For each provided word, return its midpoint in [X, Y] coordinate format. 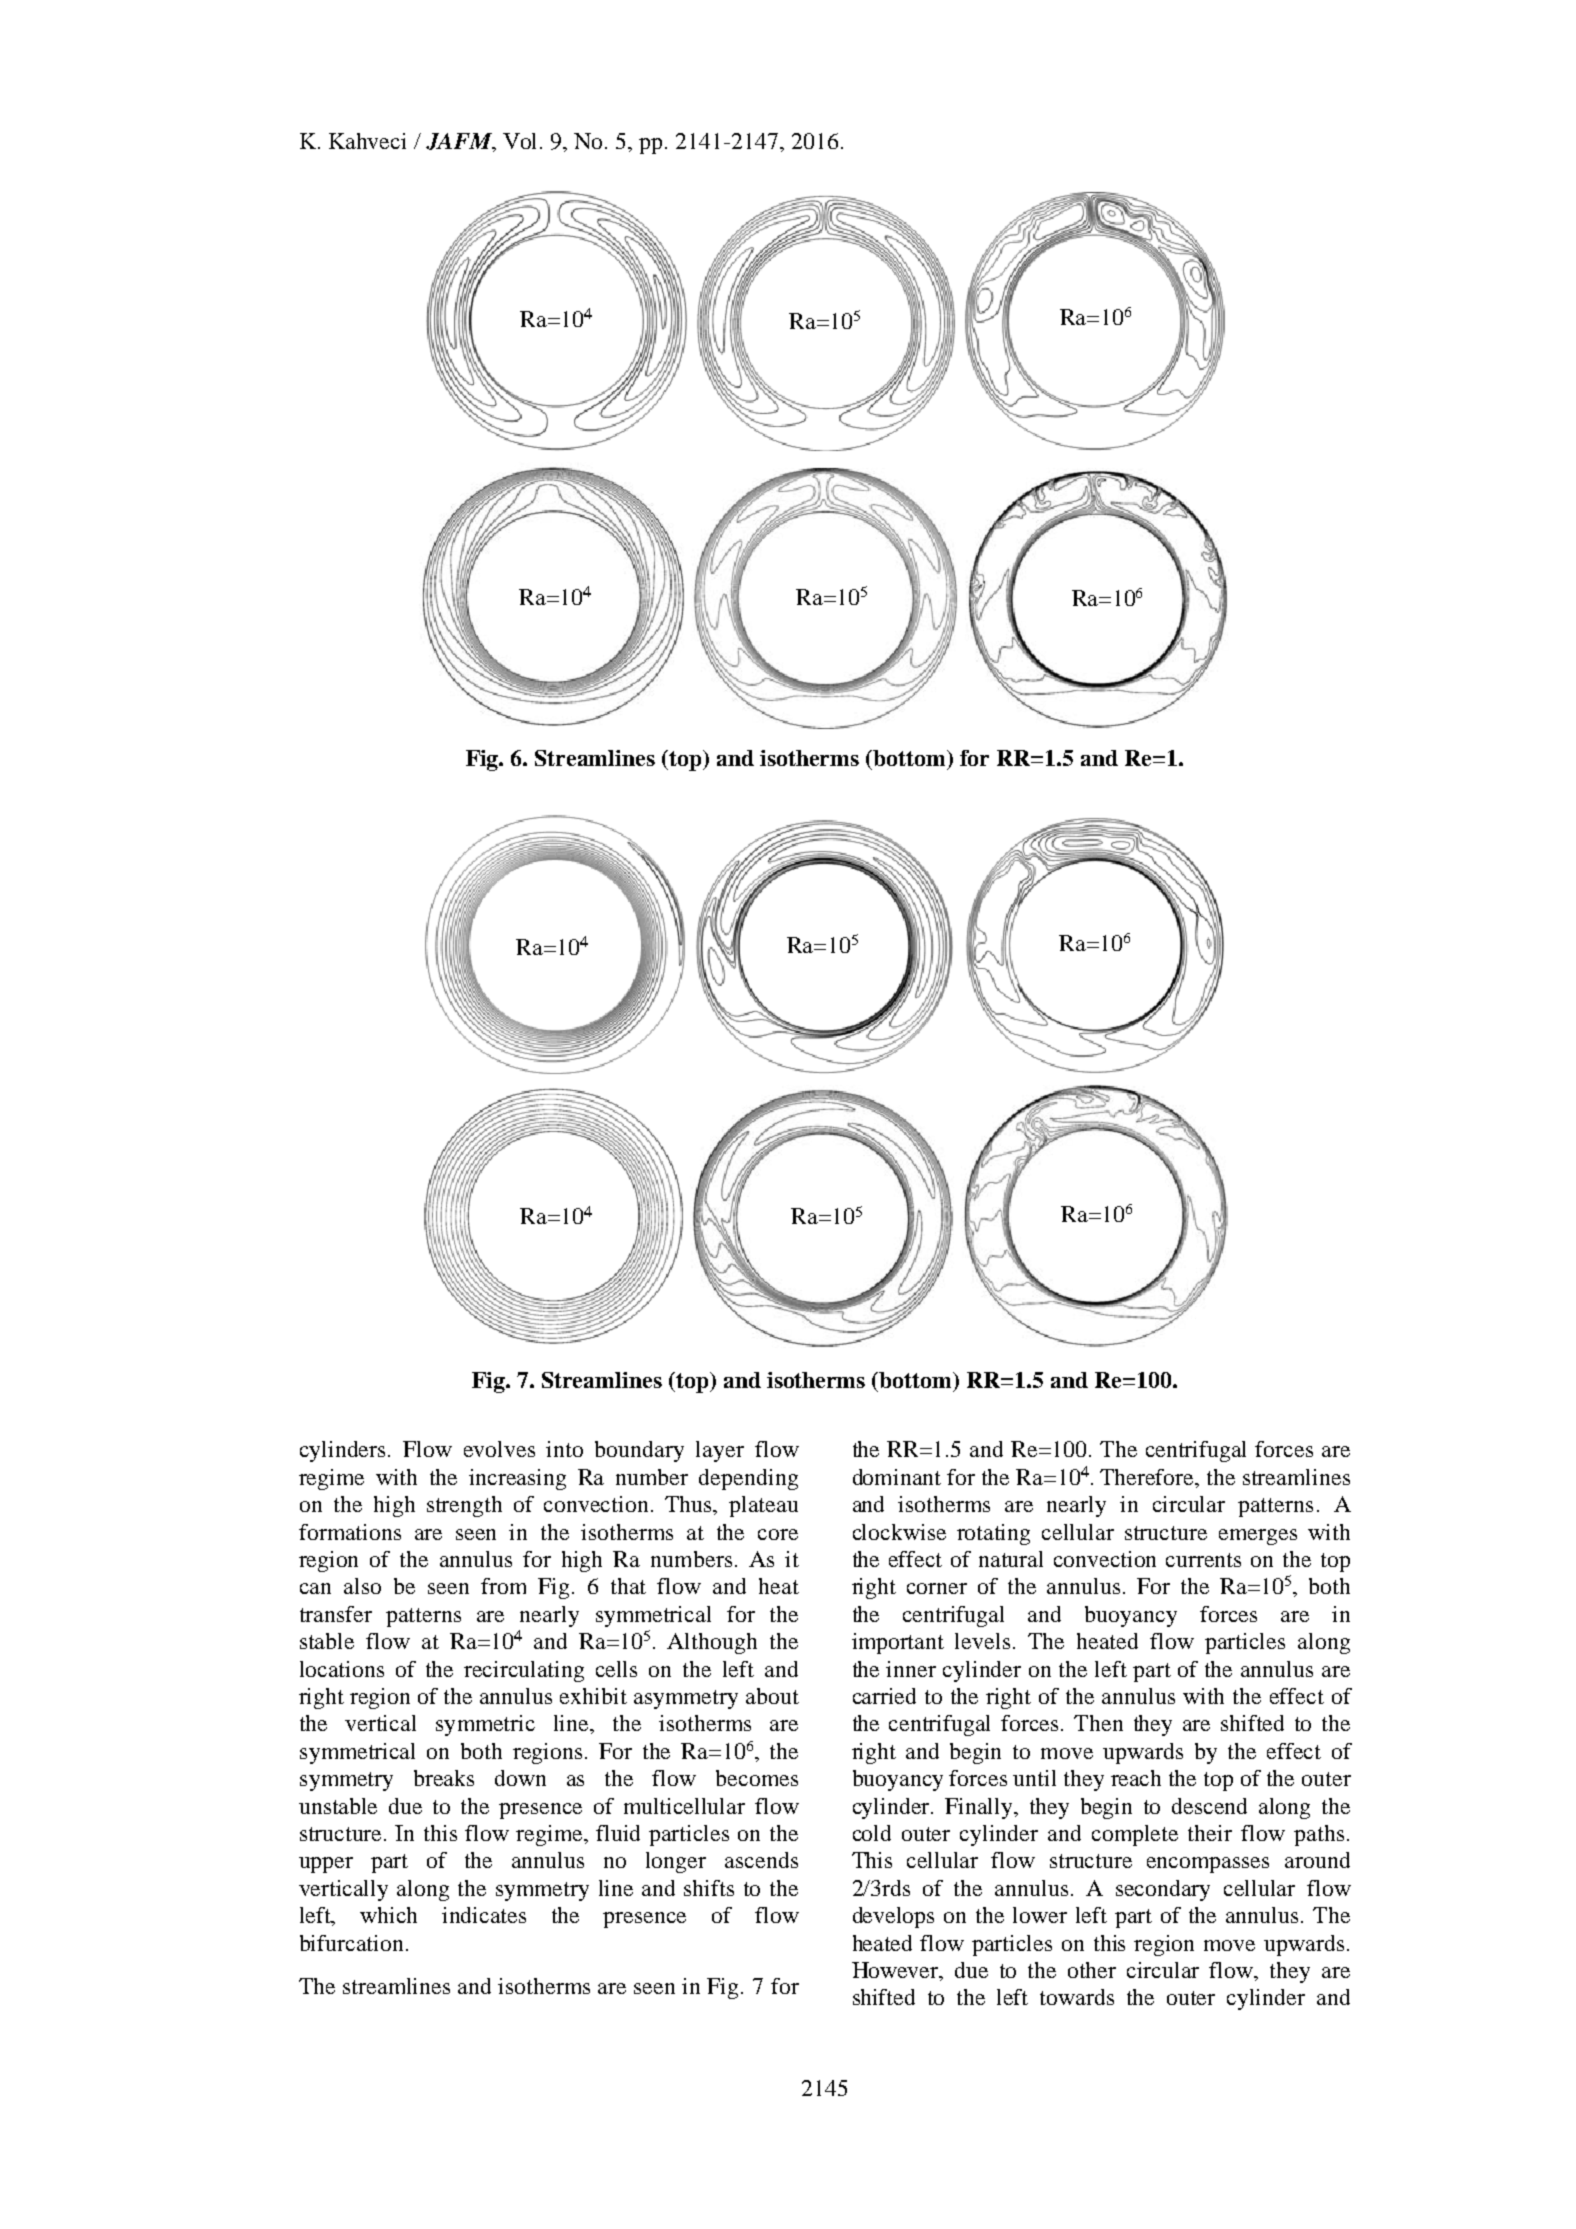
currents [1203, 1560]
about [772, 1696]
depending [748, 1479]
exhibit [593, 1696]
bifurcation [353, 1943]
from [503, 1586]
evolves [499, 1449]
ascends [761, 1860]
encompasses [1208, 1865]
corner [937, 1588]
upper [326, 1865]
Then [1098, 1723]
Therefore [1148, 1477]
